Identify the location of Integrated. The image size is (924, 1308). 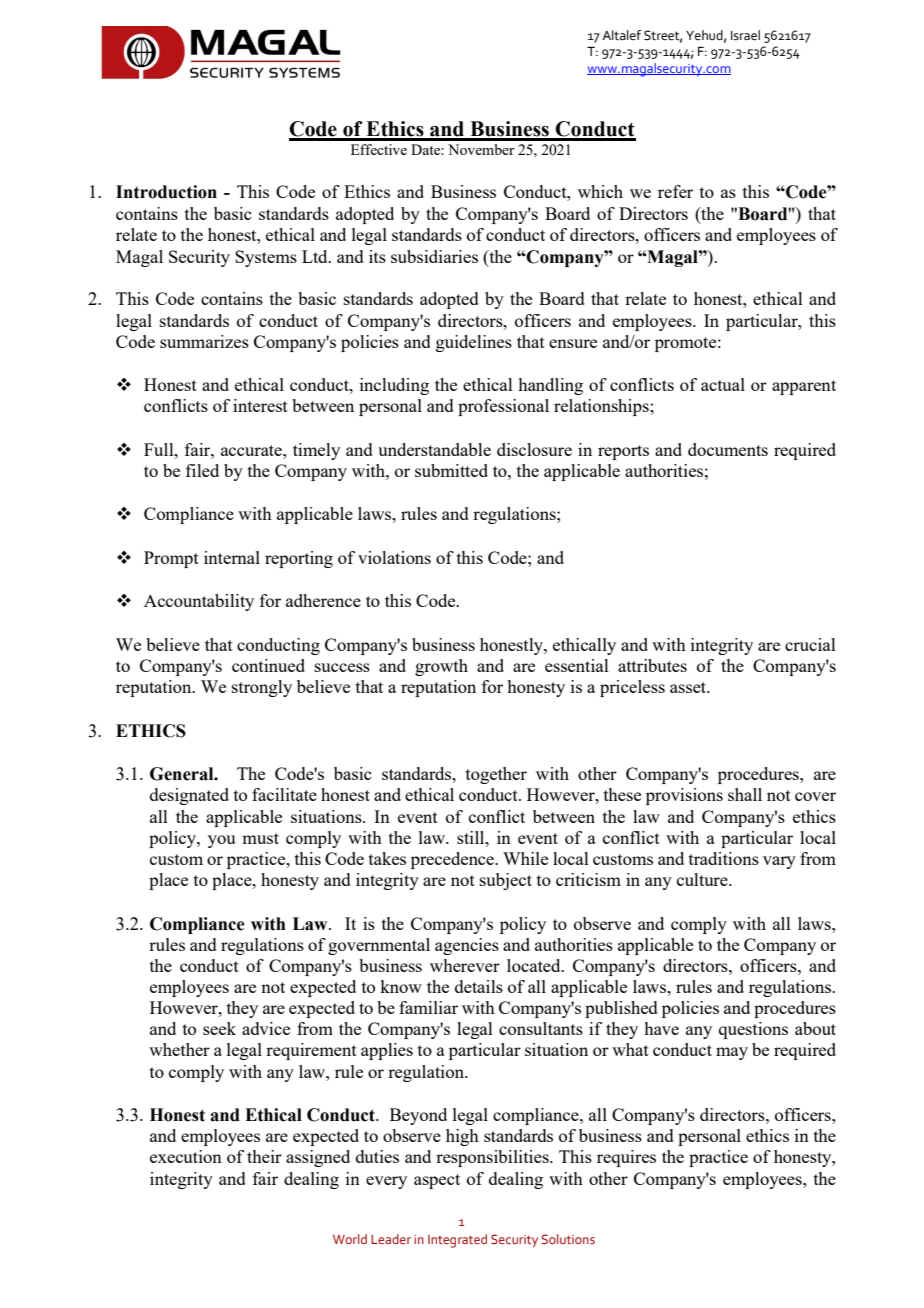
(457, 1241).
